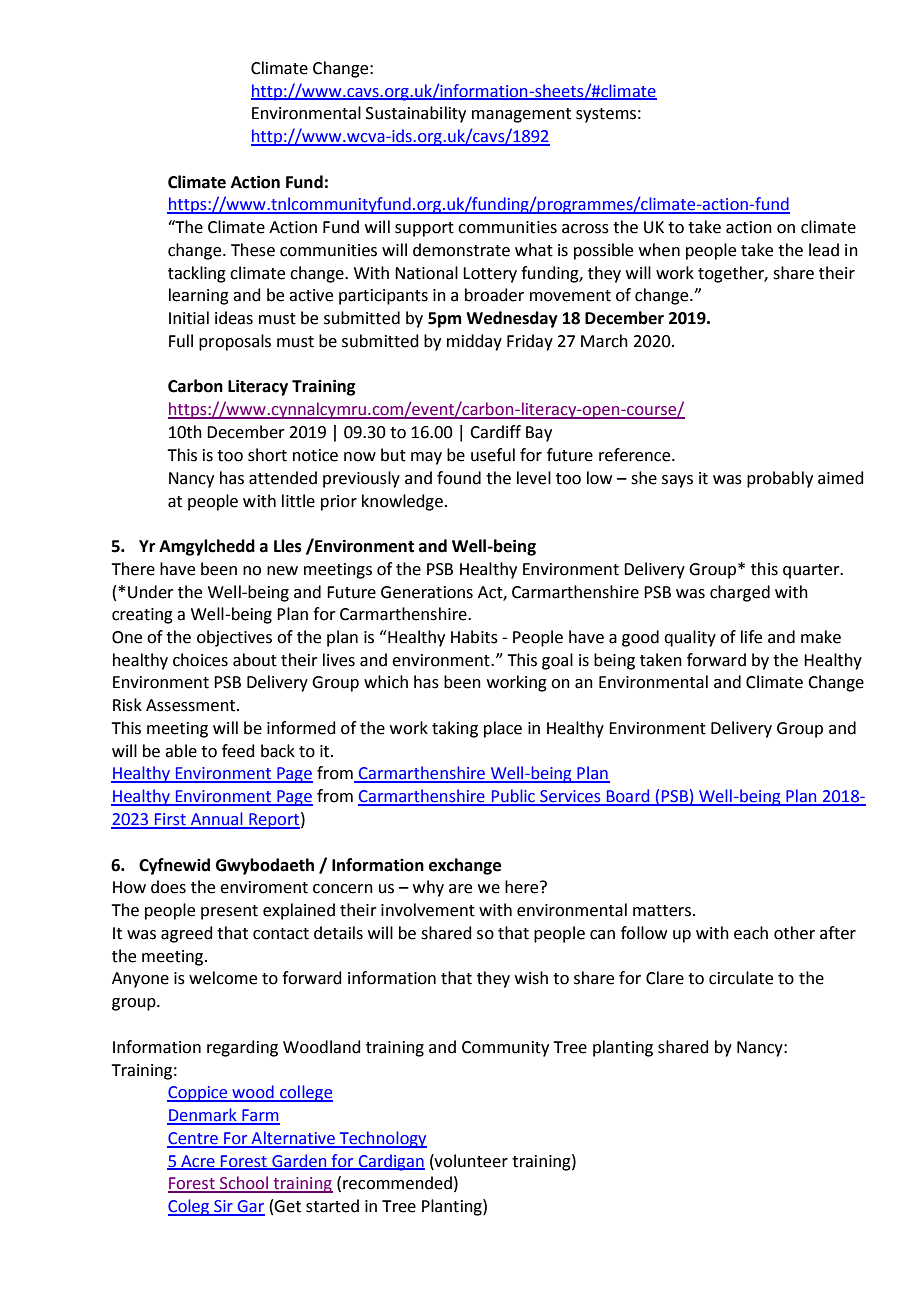  Describe the element at coordinates (824, 250) in the screenshot. I see `lead` at that location.
